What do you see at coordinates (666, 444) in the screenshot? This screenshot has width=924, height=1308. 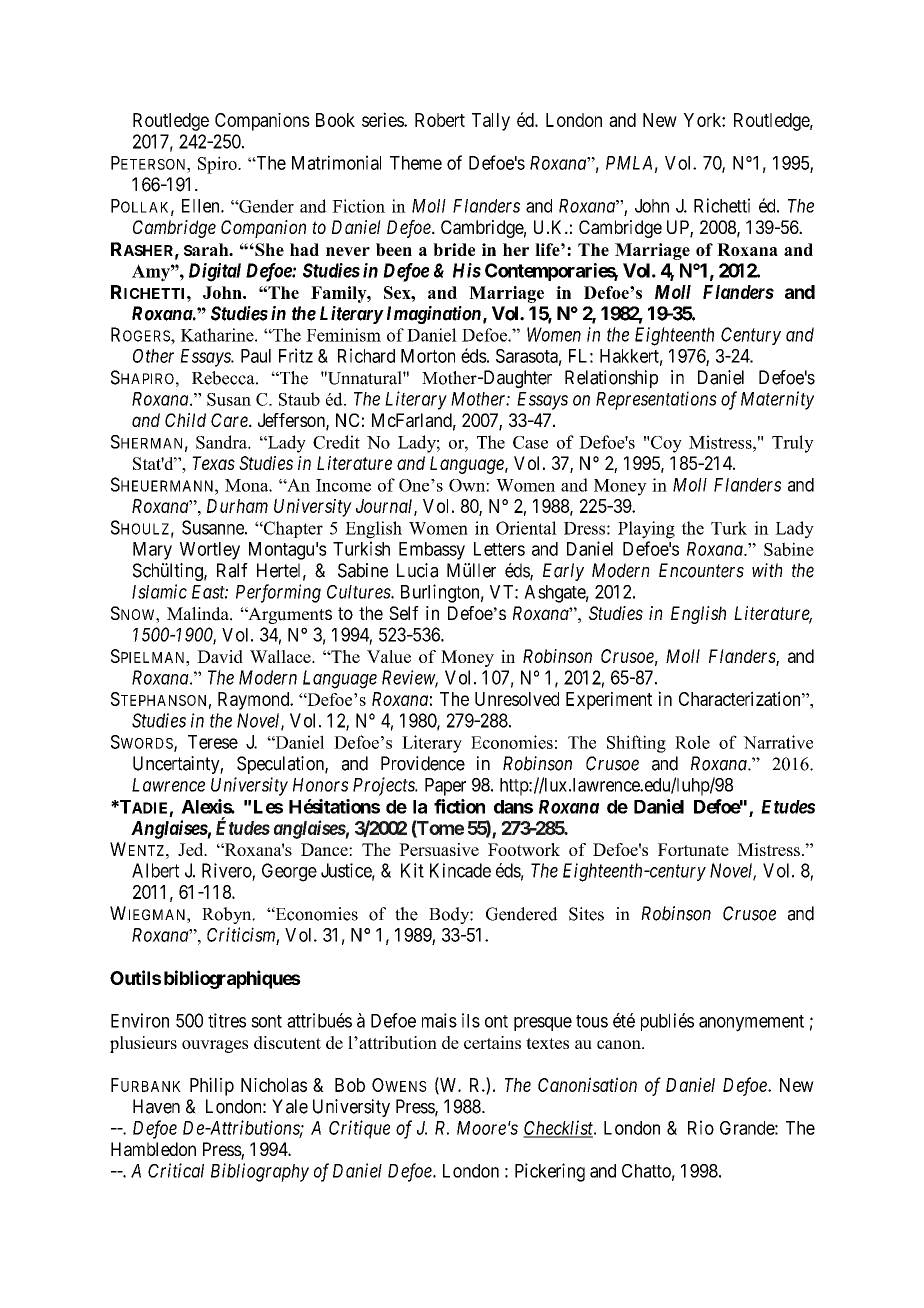 I see `Coy` at bounding box center [666, 444].
